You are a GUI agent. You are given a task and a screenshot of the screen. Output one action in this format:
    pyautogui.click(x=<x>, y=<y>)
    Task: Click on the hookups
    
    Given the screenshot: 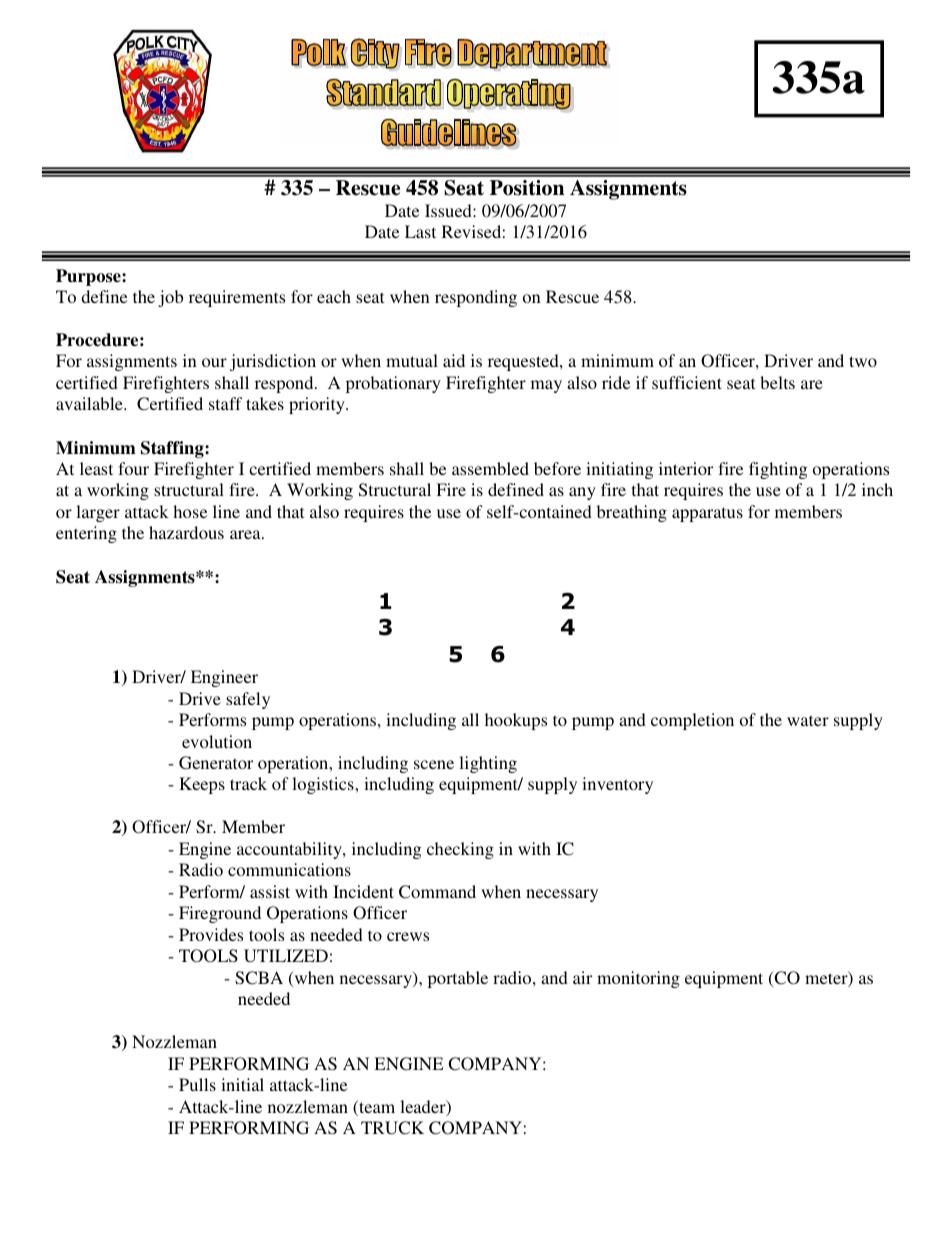 What is the action you would take?
    pyautogui.click(x=516, y=721)
